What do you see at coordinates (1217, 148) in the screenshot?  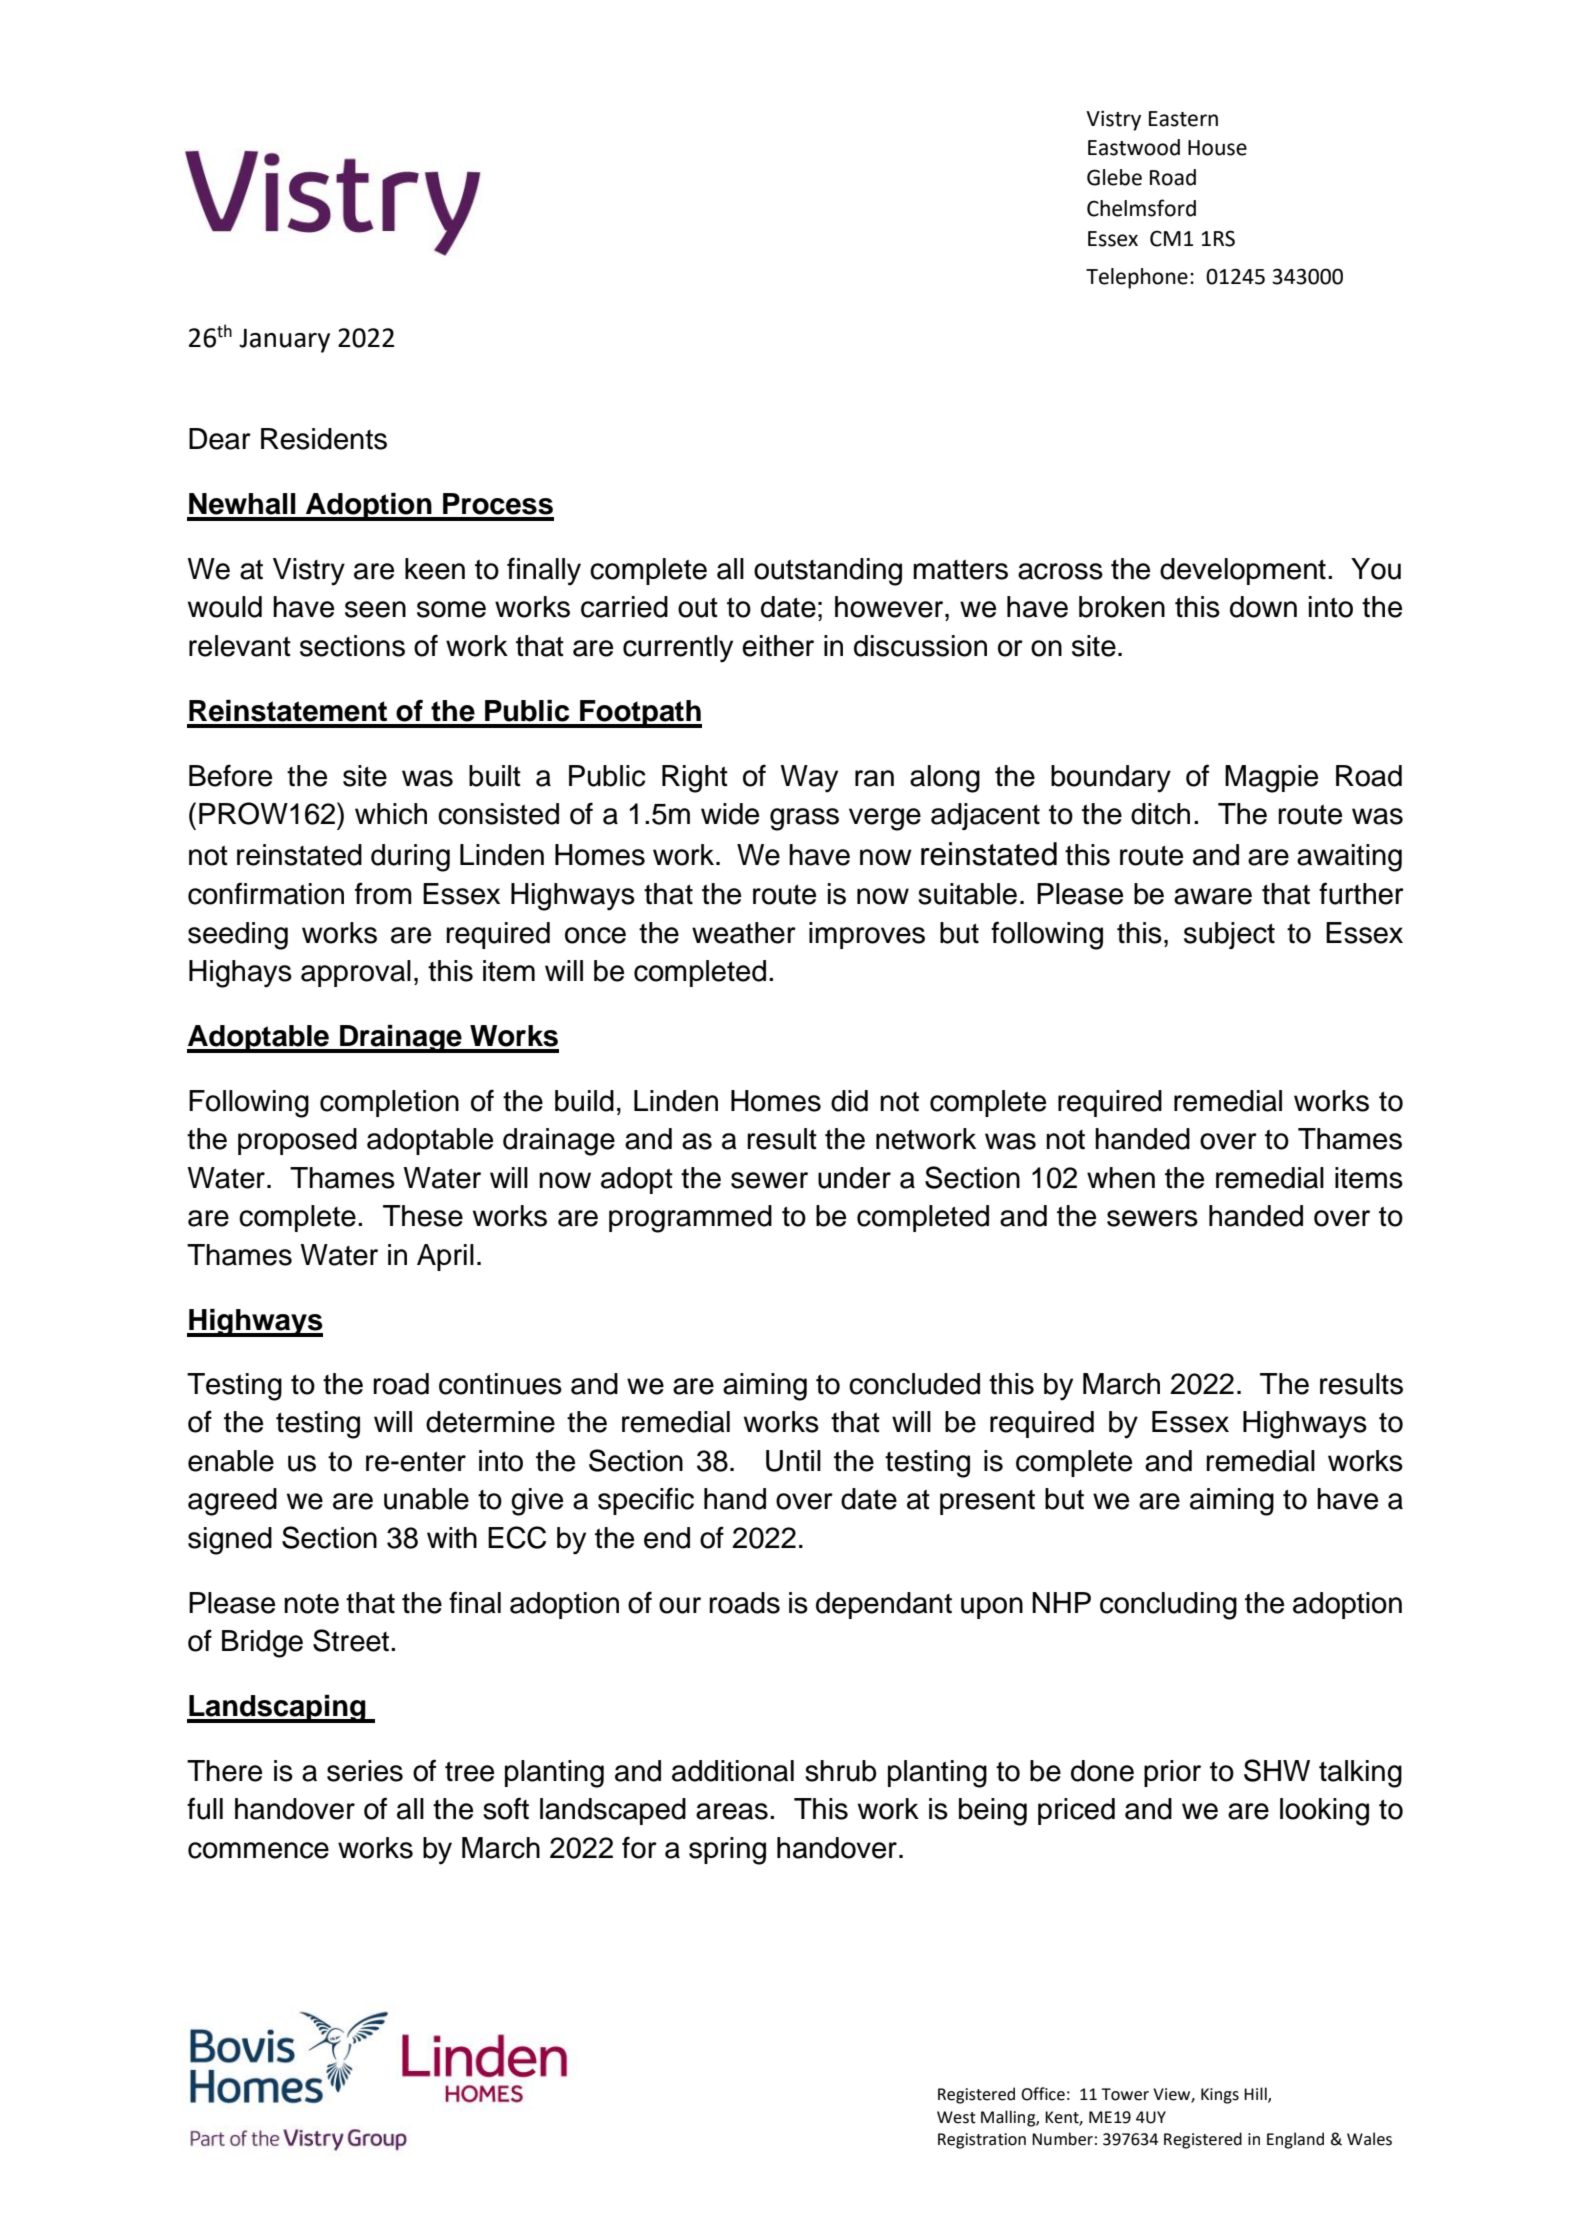 I see `House` at bounding box center [1217, 148].
